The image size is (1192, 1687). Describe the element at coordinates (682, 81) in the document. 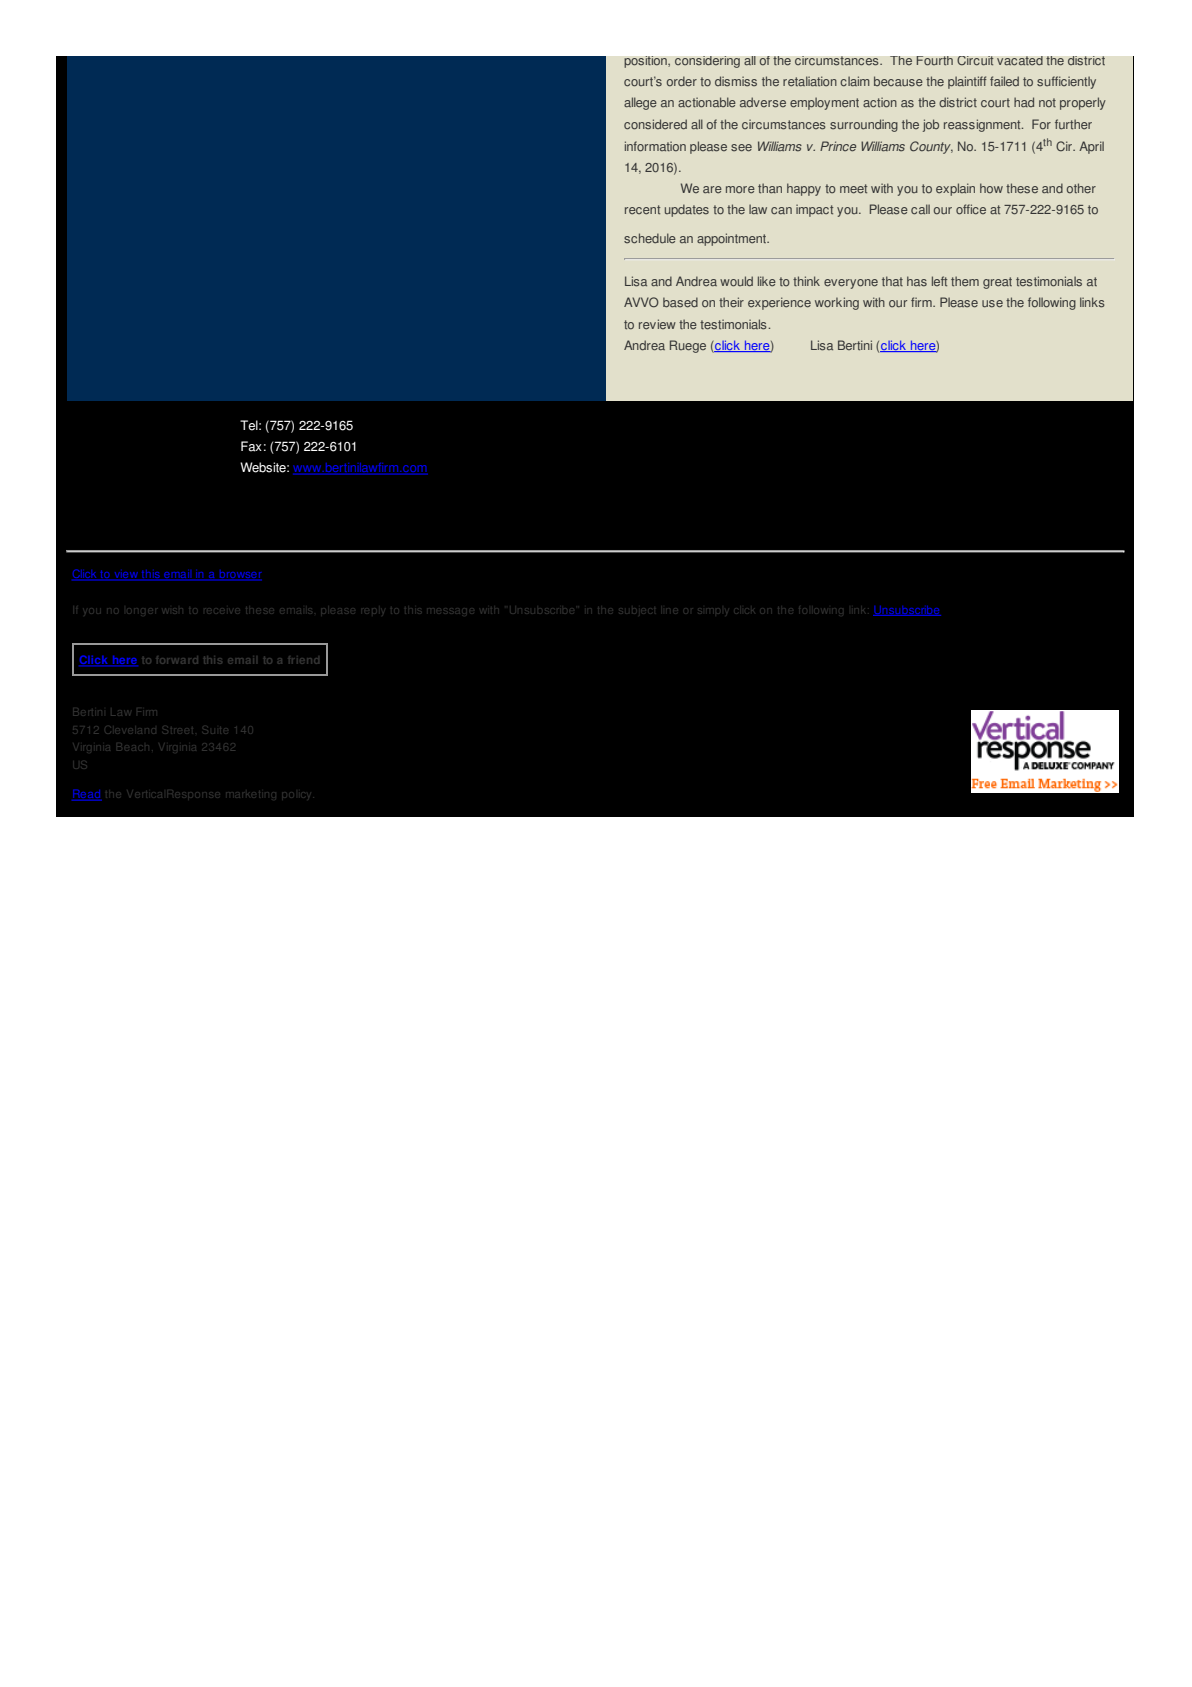

I see `order` at that location.
